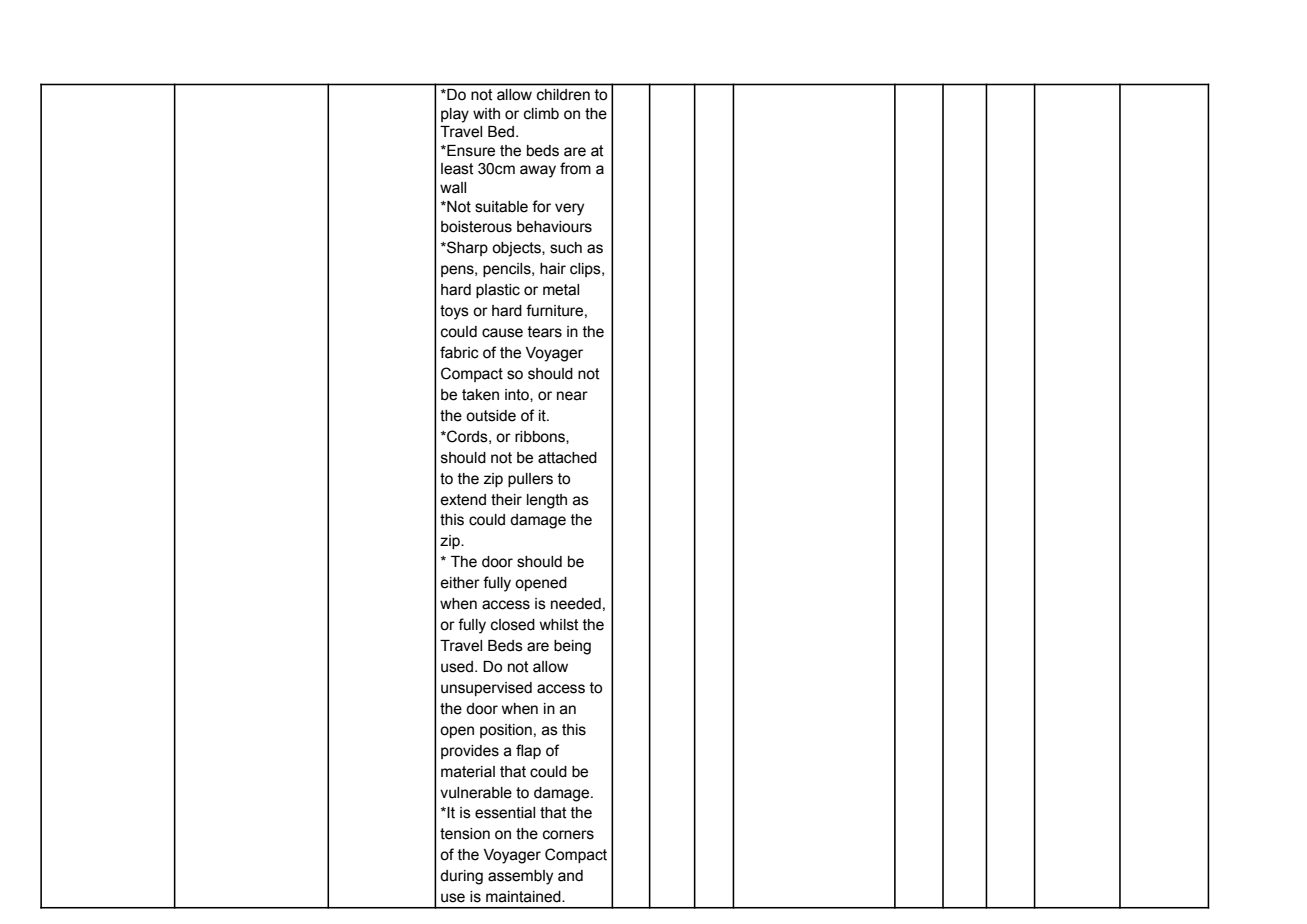 The height and width of the image is (924, 1307). I want to click on their, so click(506, 500).
